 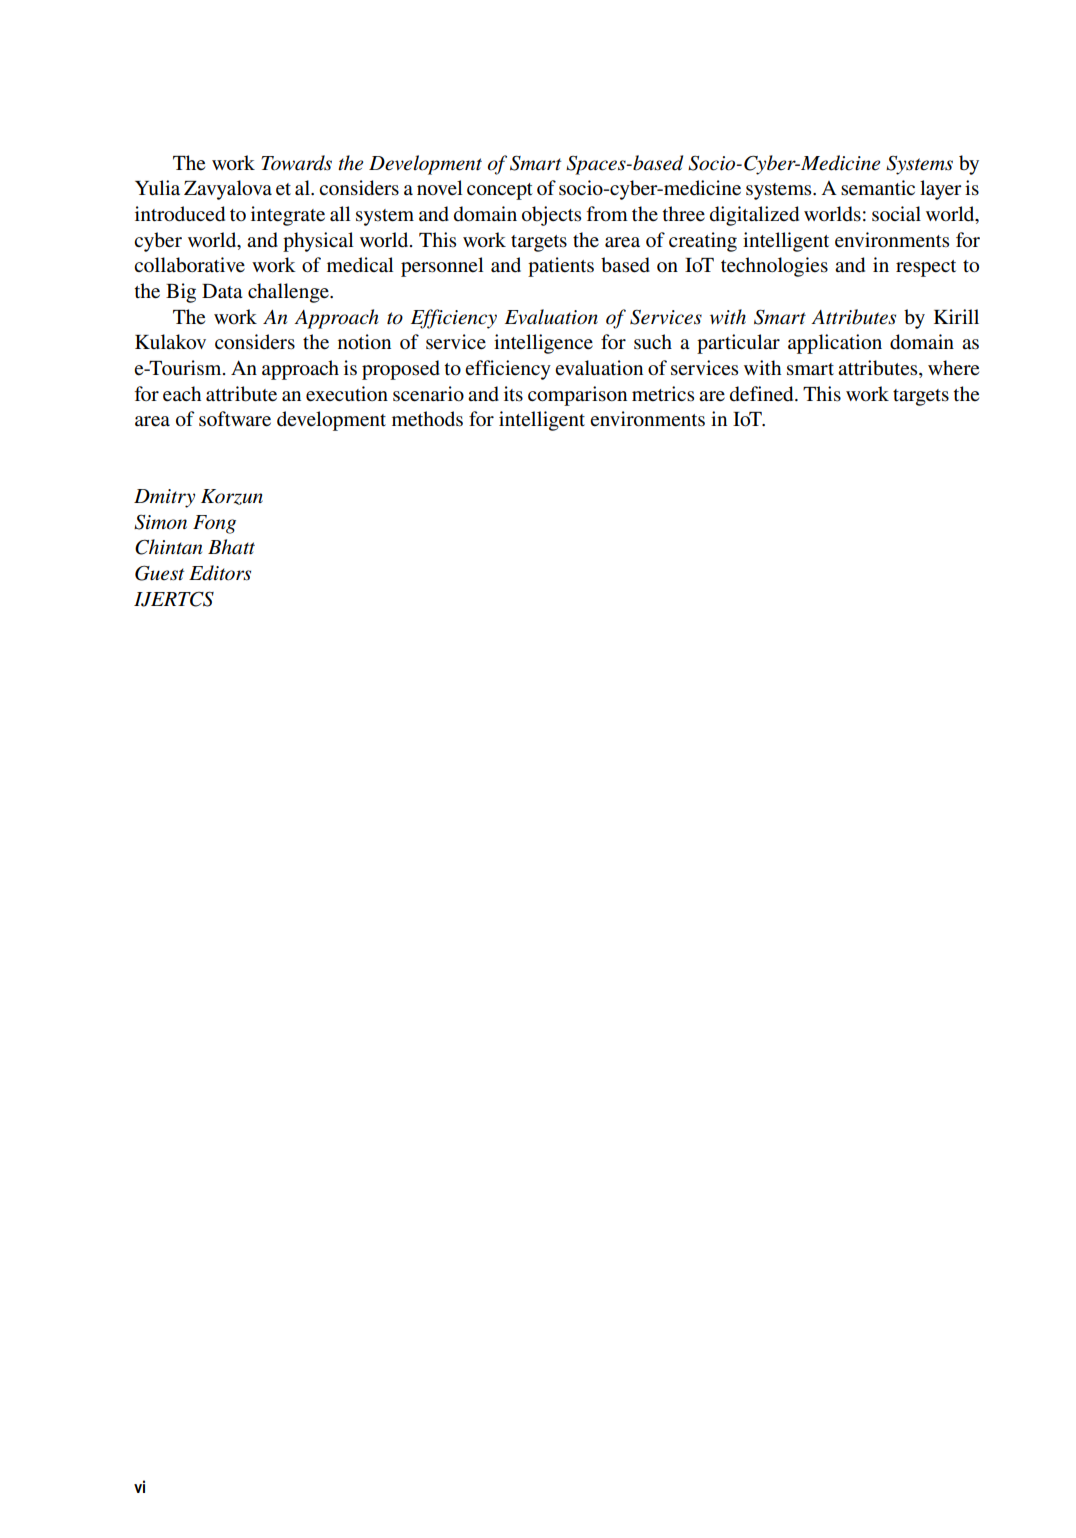 I want to click on intelligence, so click(x=543, y=344).
